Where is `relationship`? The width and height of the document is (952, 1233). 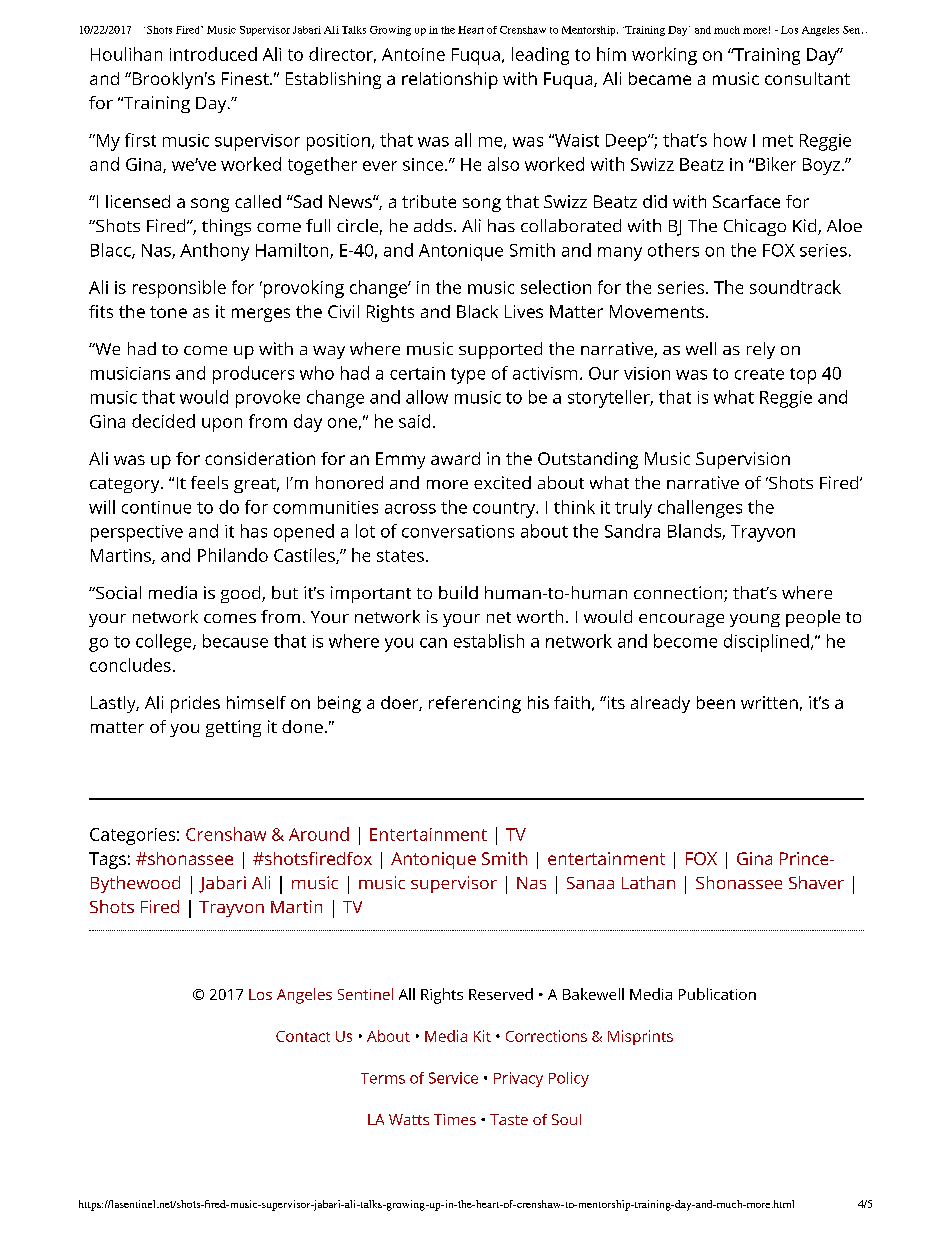
relationship is located at coordinates (450, 80).
